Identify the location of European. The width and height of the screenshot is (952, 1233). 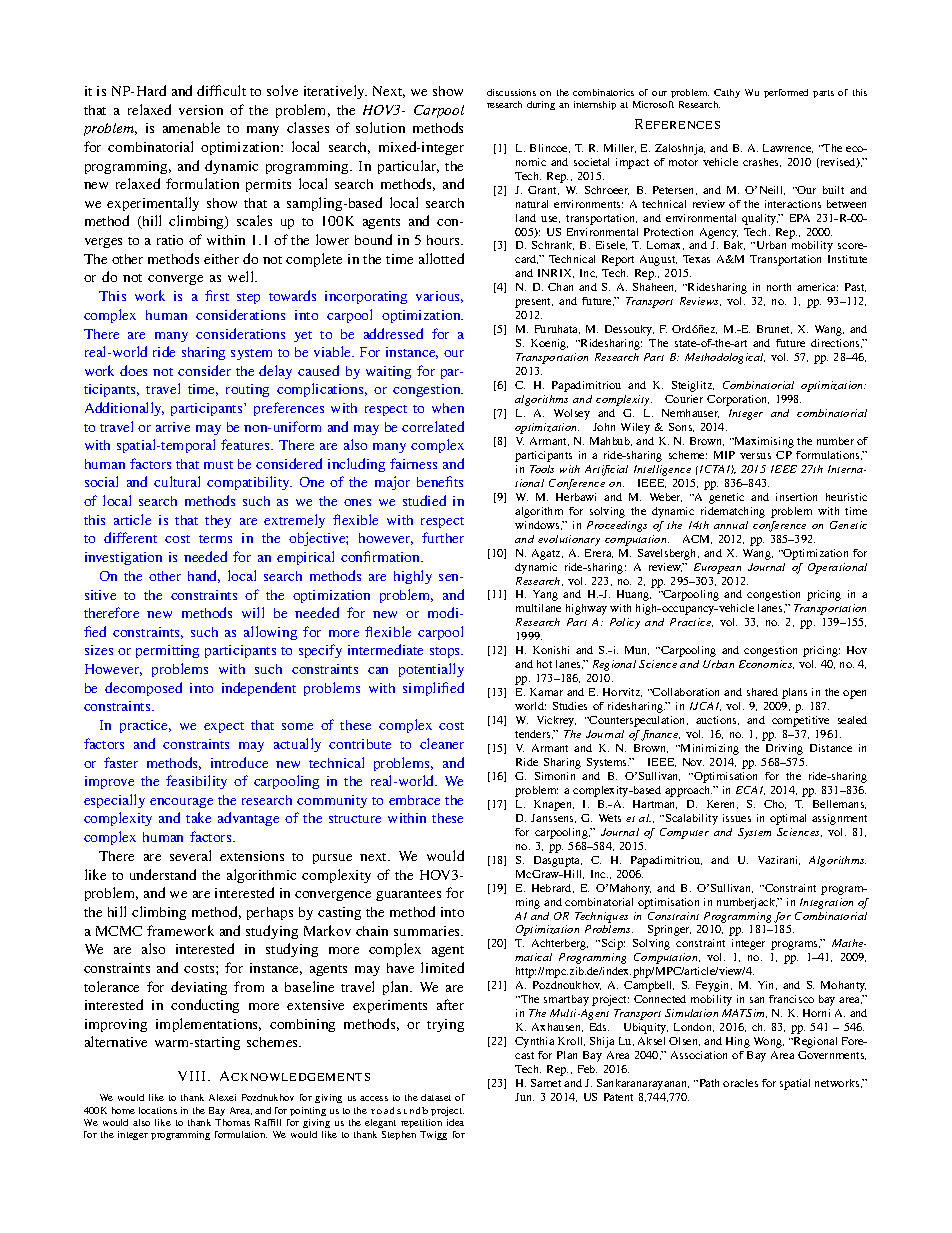
(717, 568).
